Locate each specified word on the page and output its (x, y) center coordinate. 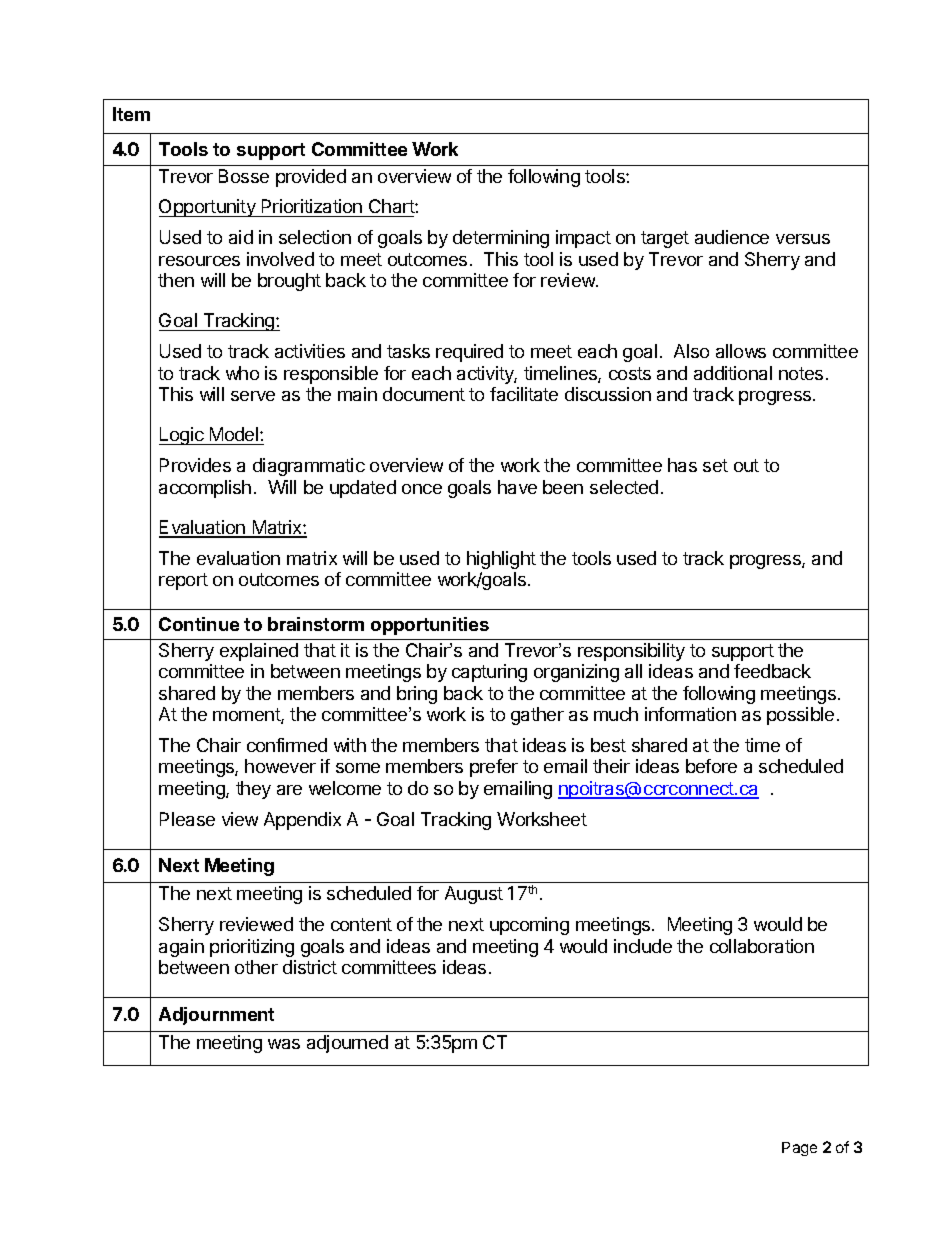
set (715, 465)
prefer (494, 768)
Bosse (244, 176)
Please (187, 819)
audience (732, 237)
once (422, 489)
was (284, 1044)
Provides (195, 465)
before (711, 766)
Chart (391, 208)
